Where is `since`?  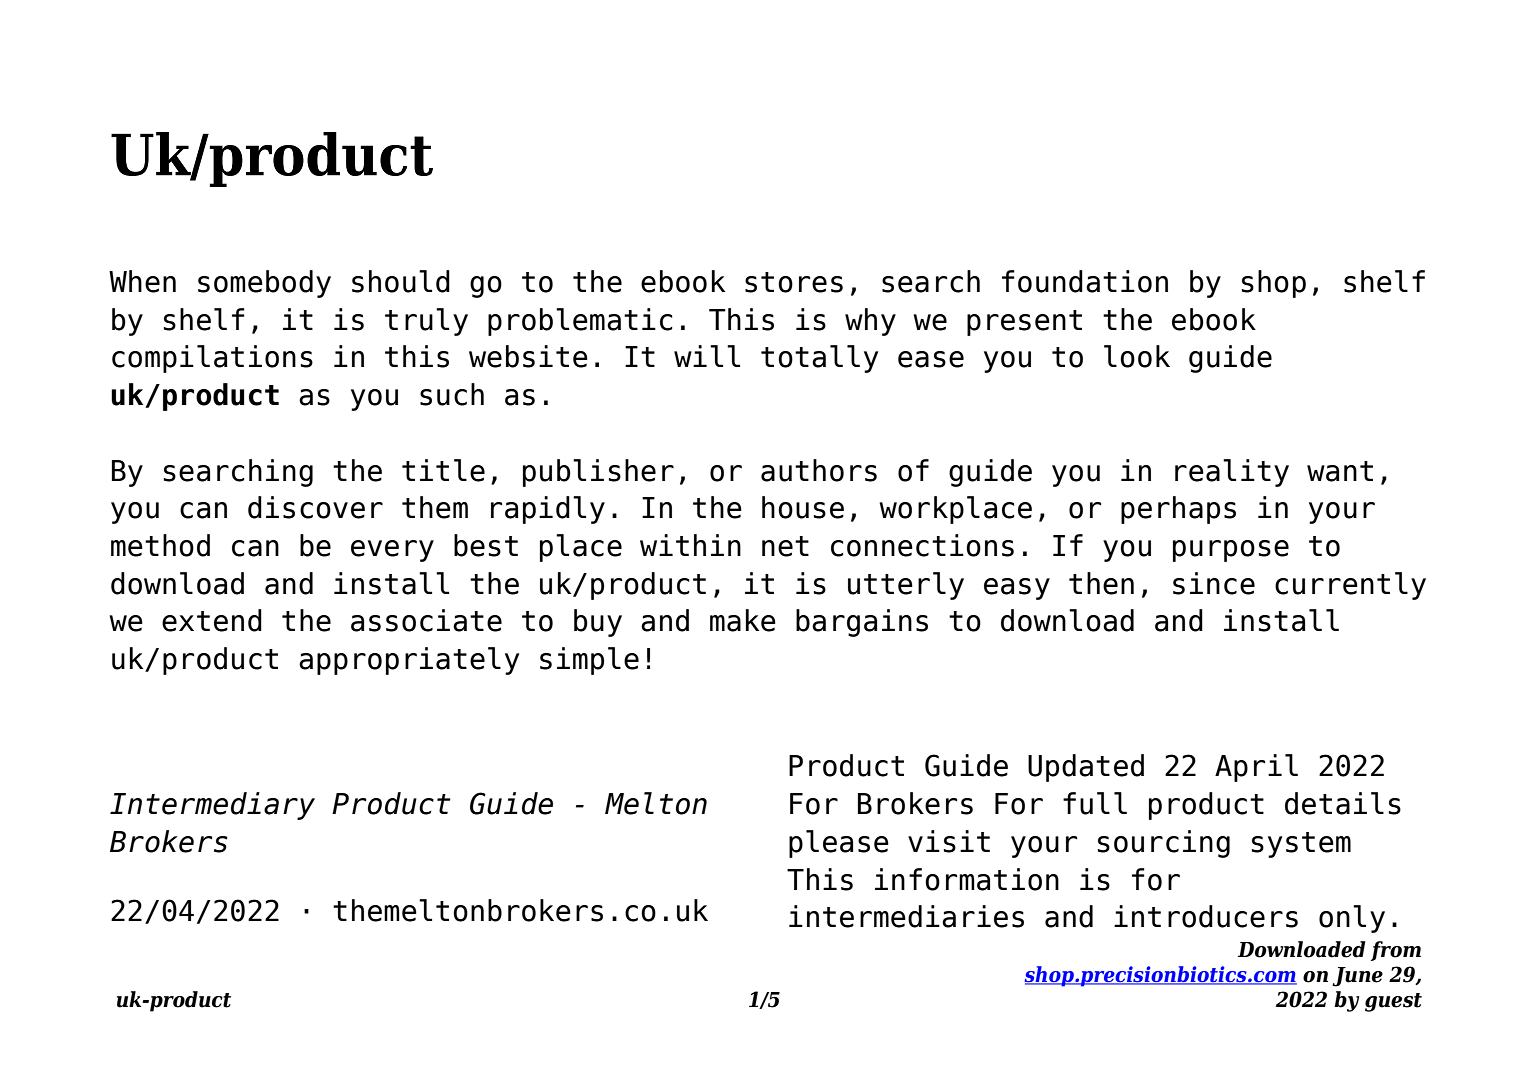 since is located at coordinates (1214, 583).
